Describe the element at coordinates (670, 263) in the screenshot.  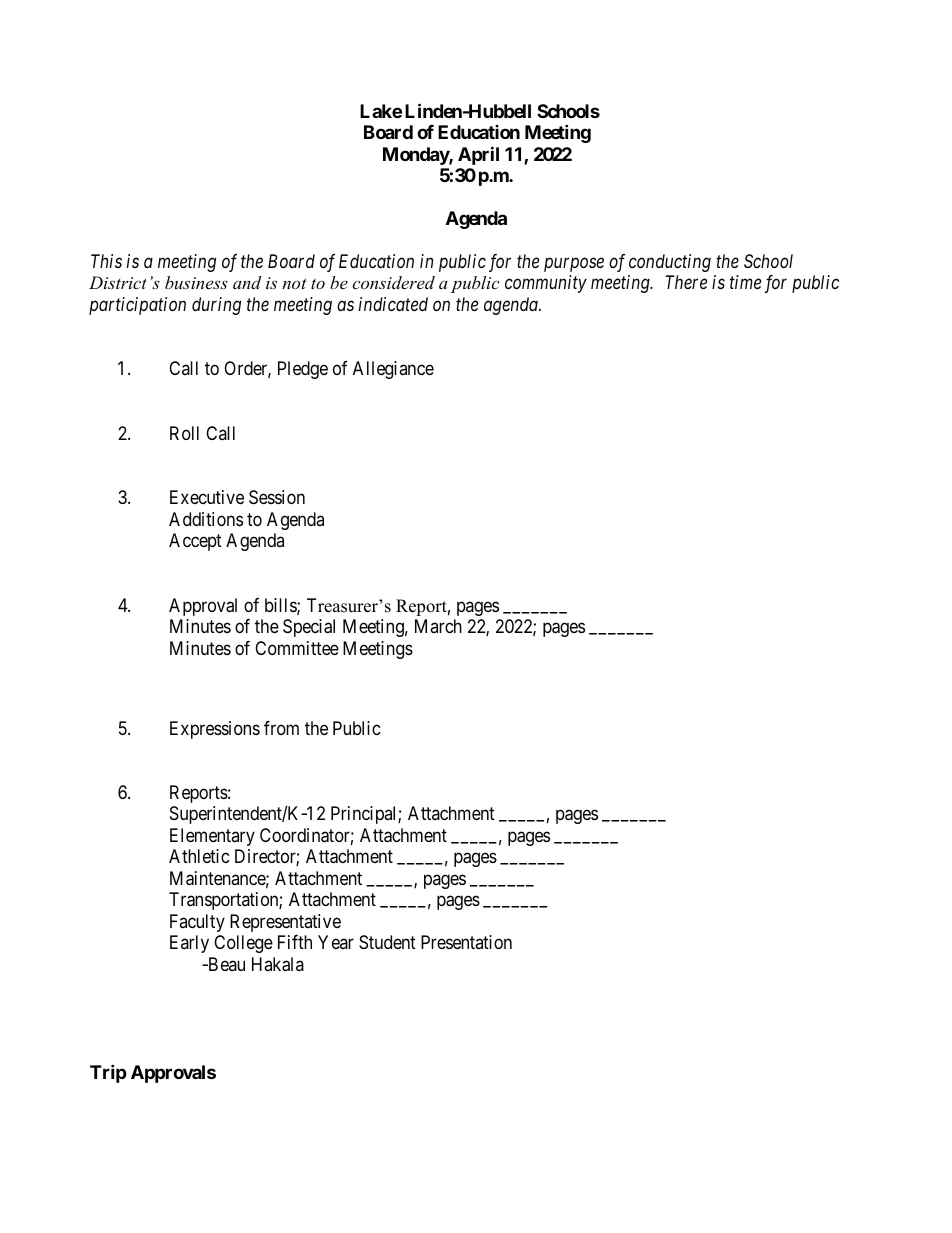
I see `conducting` at that location.
